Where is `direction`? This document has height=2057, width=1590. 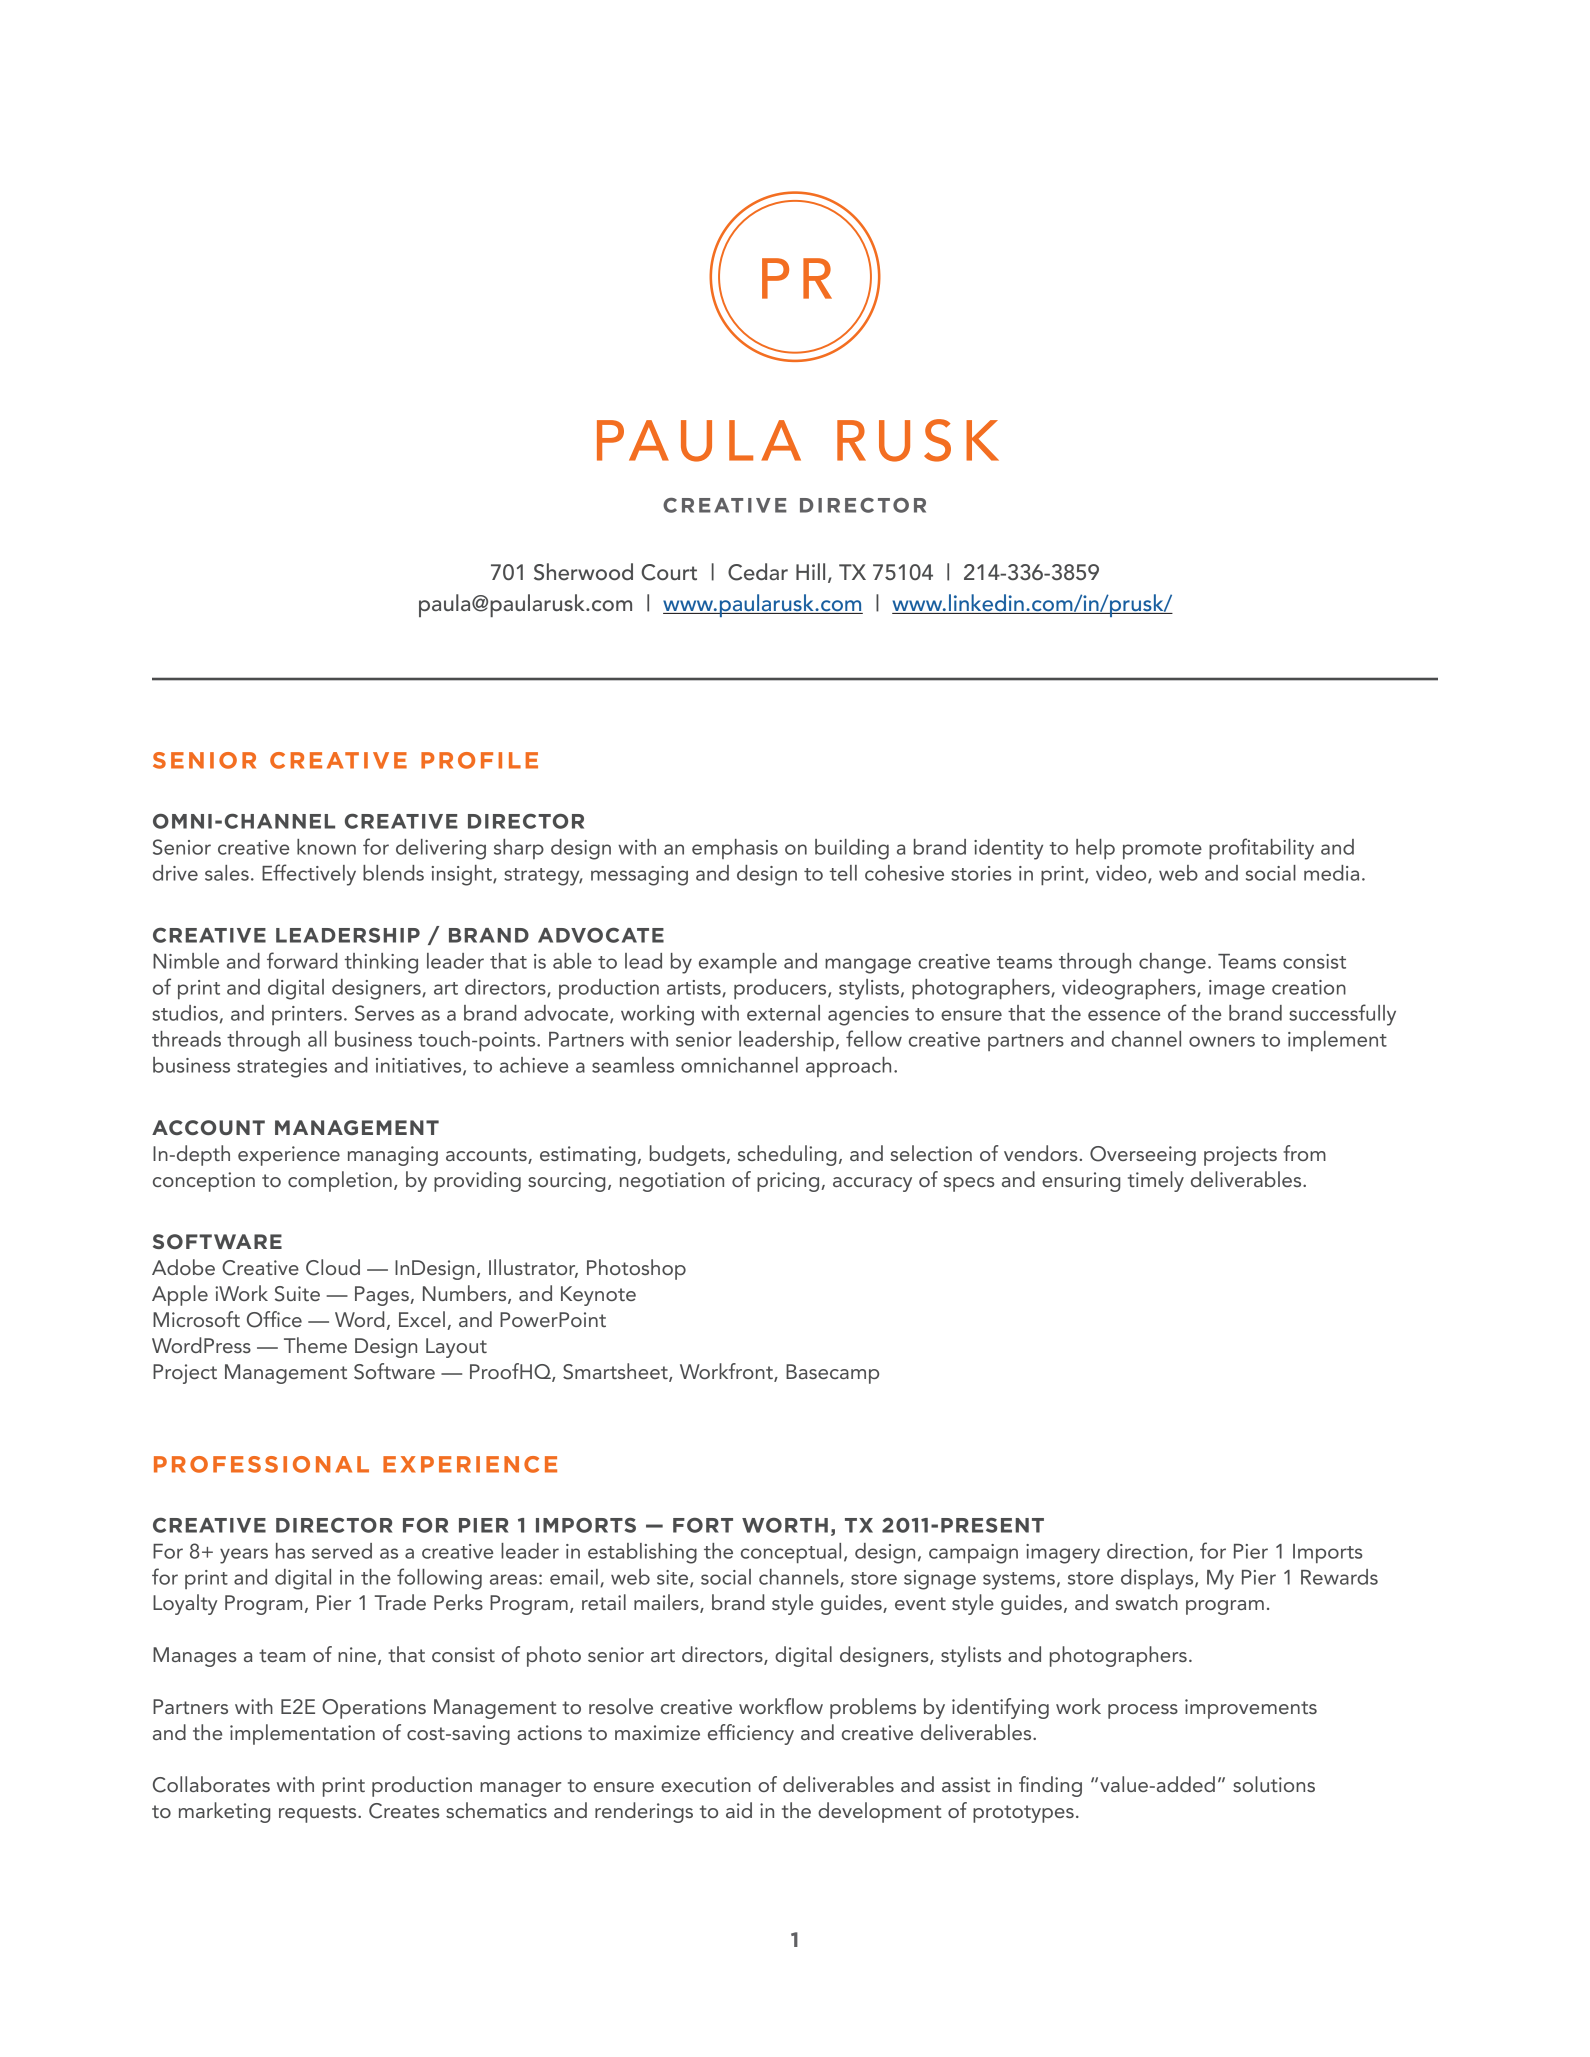
direction is located at coordinates (1147, 1551).
